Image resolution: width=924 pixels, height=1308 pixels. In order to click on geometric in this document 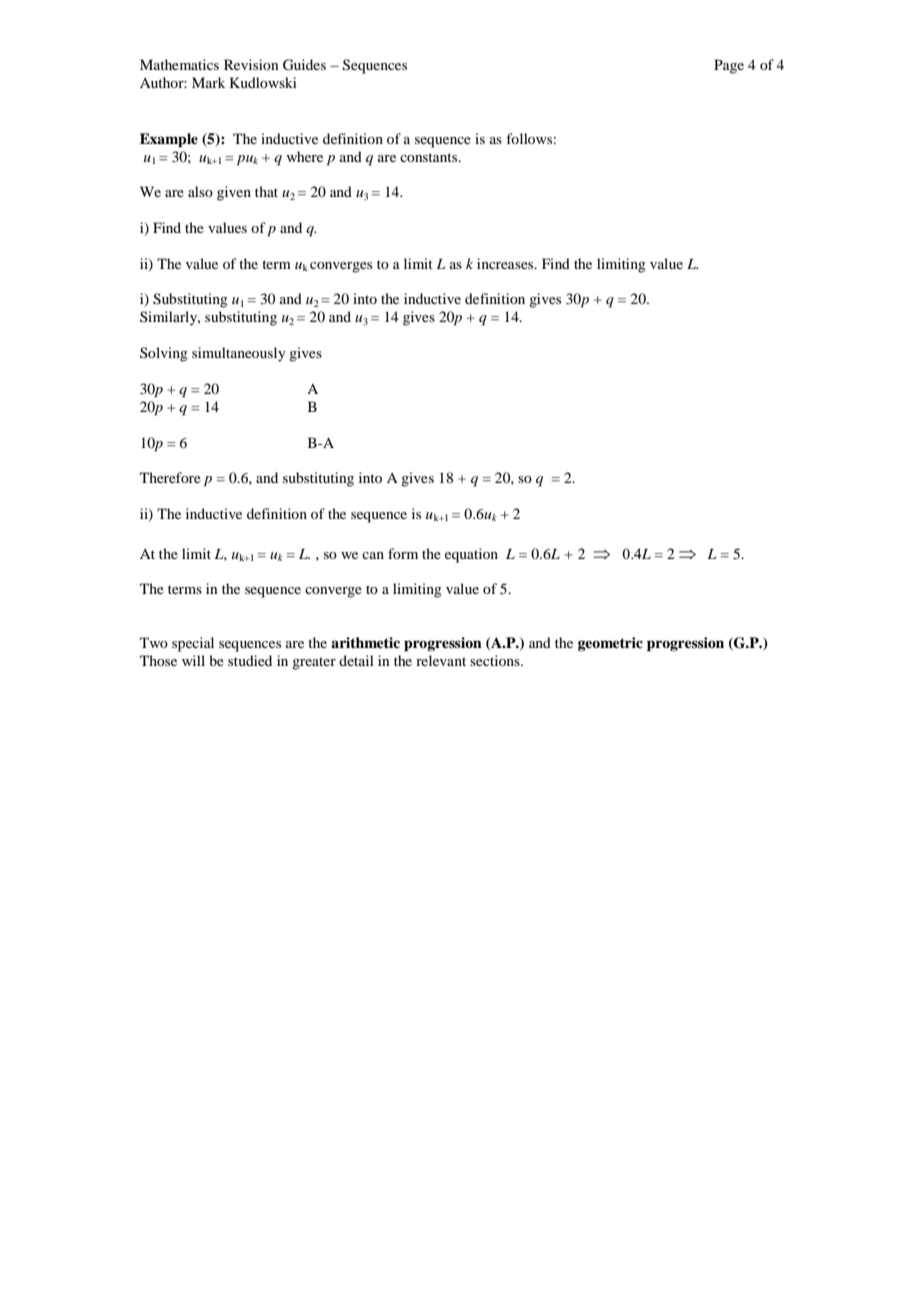, I will do `click(610, 644)`.
